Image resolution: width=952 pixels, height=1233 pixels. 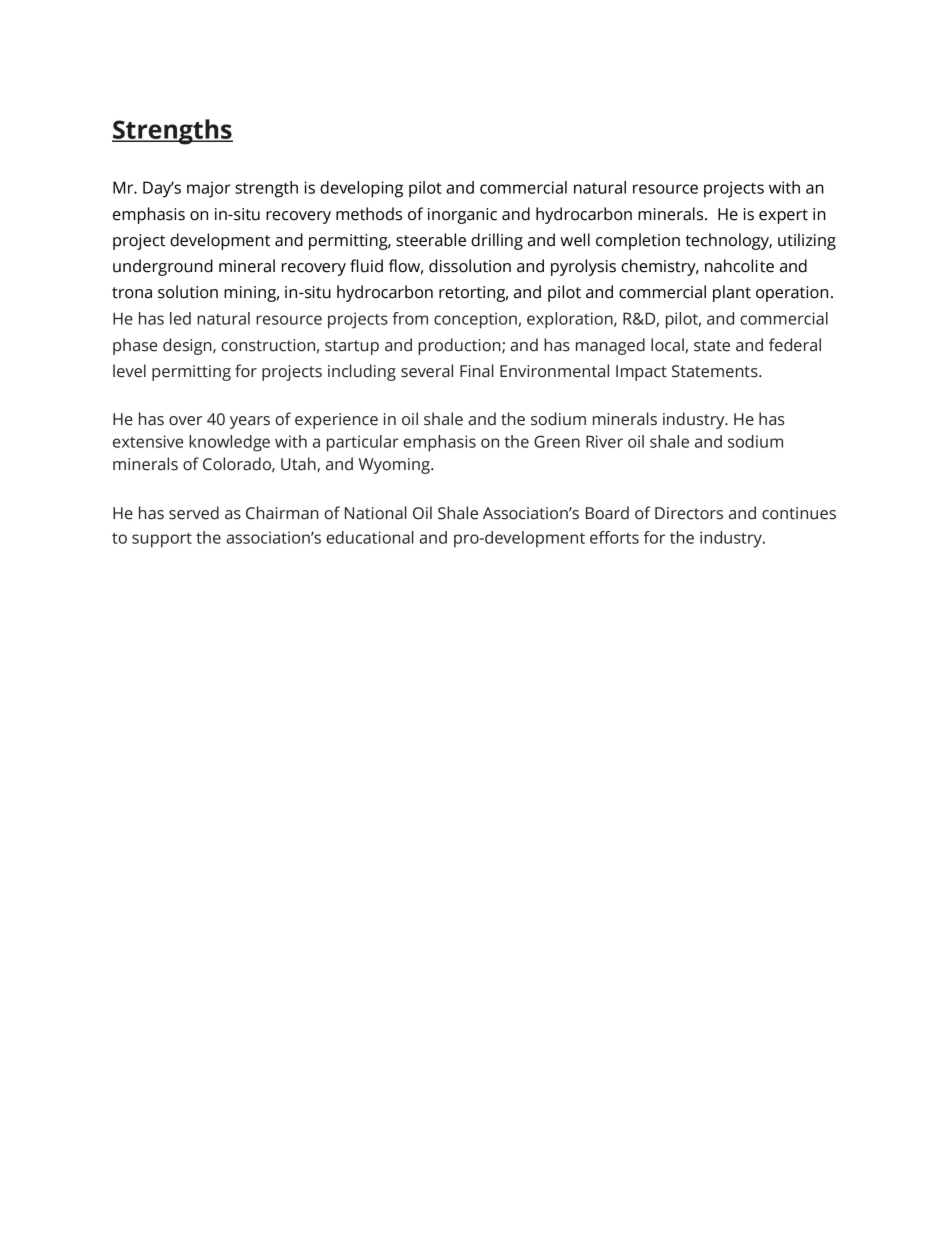 I want to click on drilling, so click(x=497, y=241).
